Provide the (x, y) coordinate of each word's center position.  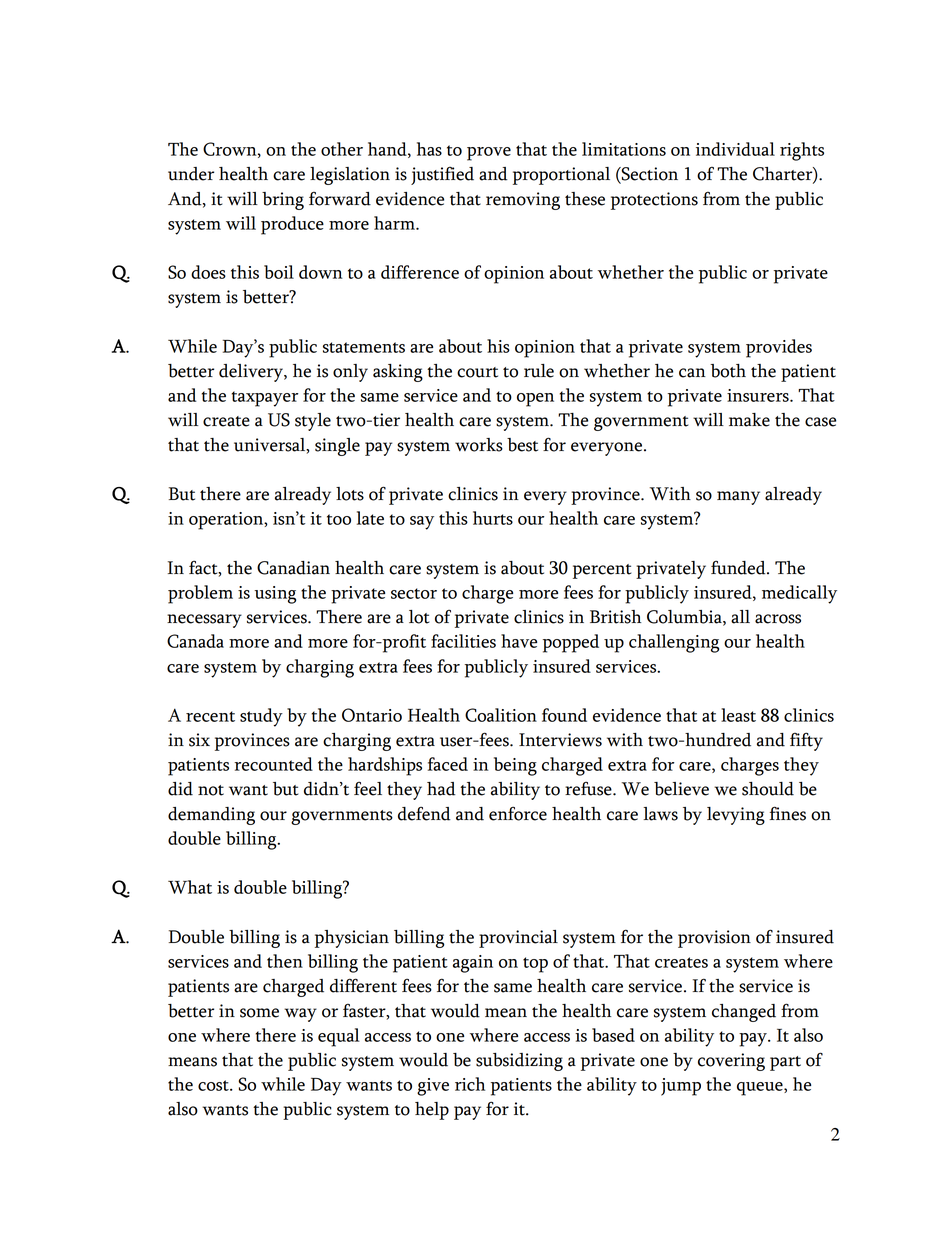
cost (214, 1085)
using (275, 595)
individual (735, 149)
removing (523, 201)
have (519, 641)
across (778, 619)
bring (283, 201)
